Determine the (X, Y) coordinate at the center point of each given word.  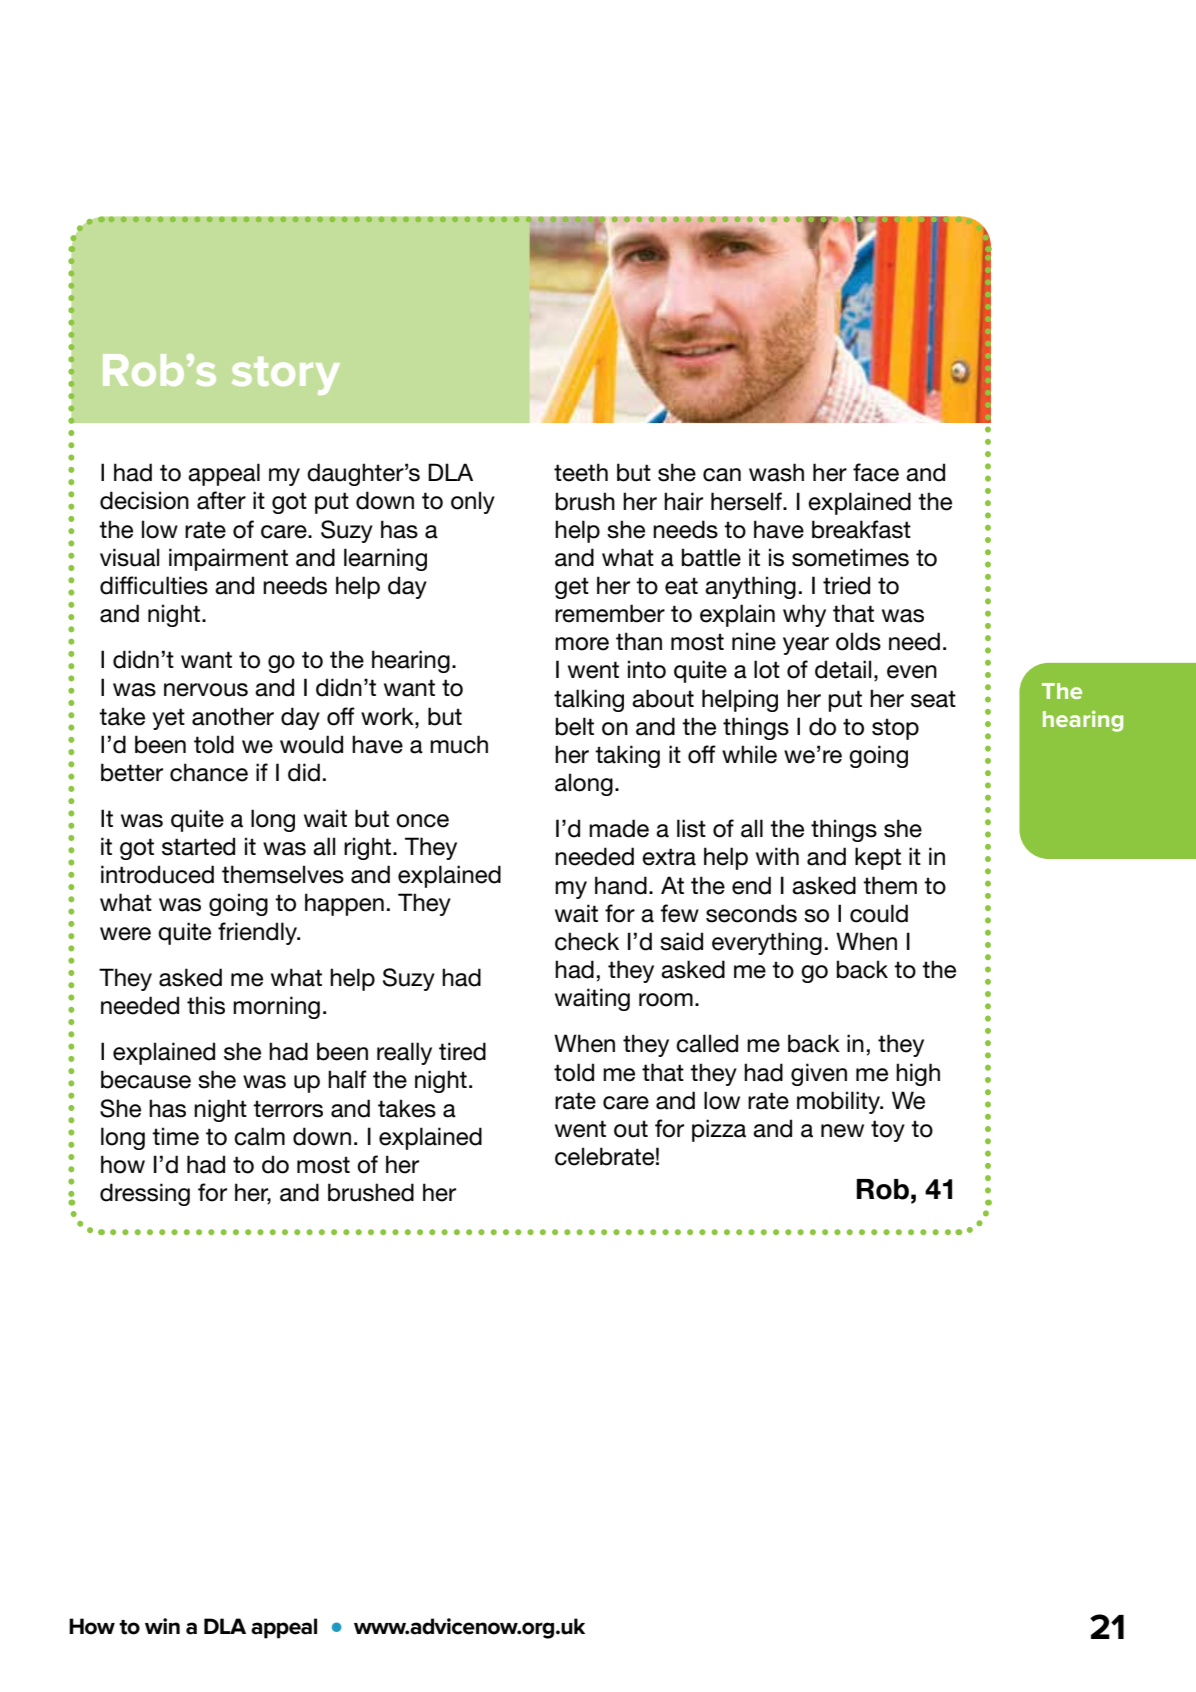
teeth (581, 472)
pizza (719, 1130)
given (819, 1074)
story (286, 376)
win (162, 1626)
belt (575, 726)
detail (843, 669)
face (876, 472)
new (842, 1131)
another (233, 716)
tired (462, 1051)
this (206, 1005)
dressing (145, 1194)
